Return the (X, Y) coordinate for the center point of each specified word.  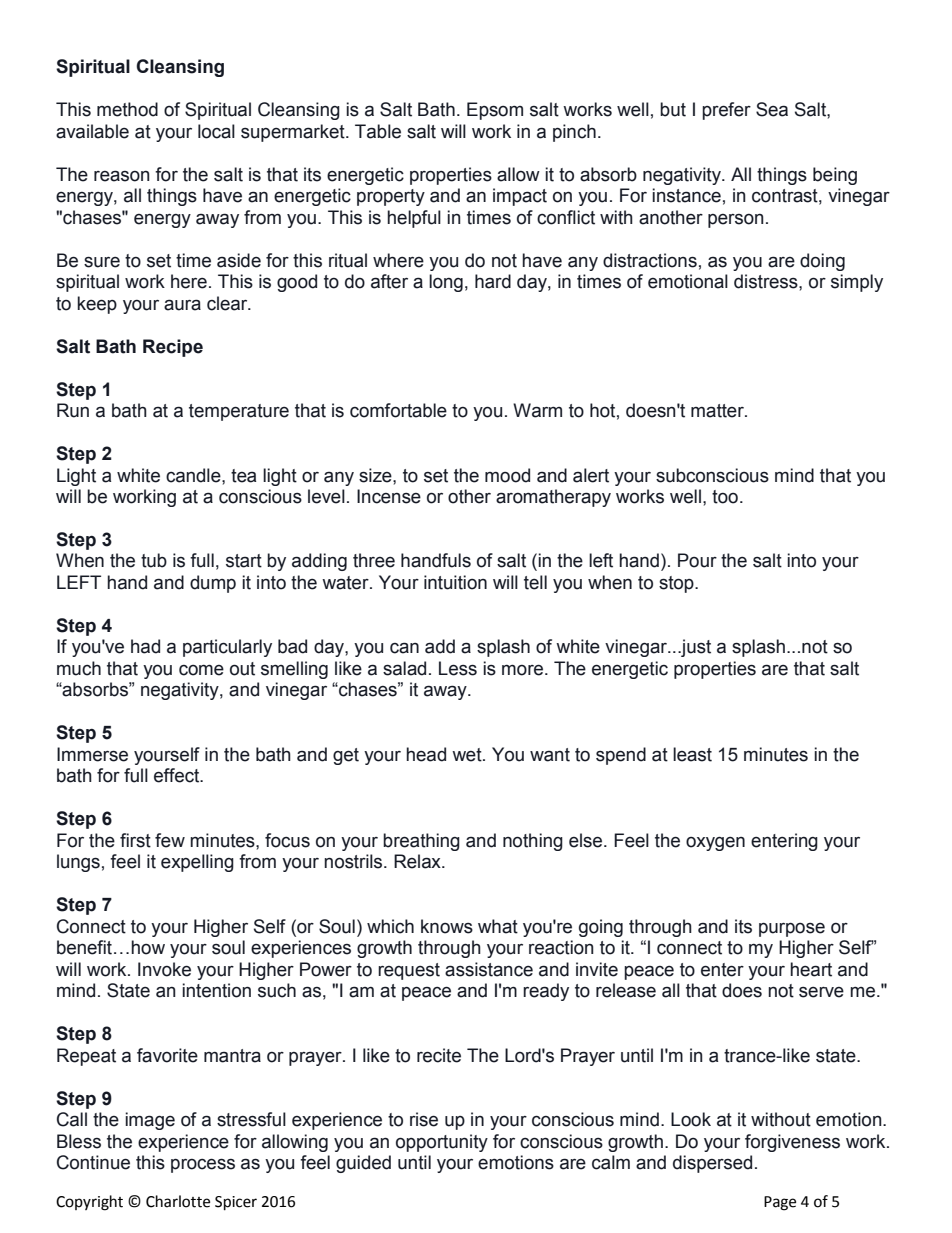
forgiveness (792, 1143)
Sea (772, 109)
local (216, 131)
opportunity (442, 1143)
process (203, 1165)
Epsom (495, 111)
